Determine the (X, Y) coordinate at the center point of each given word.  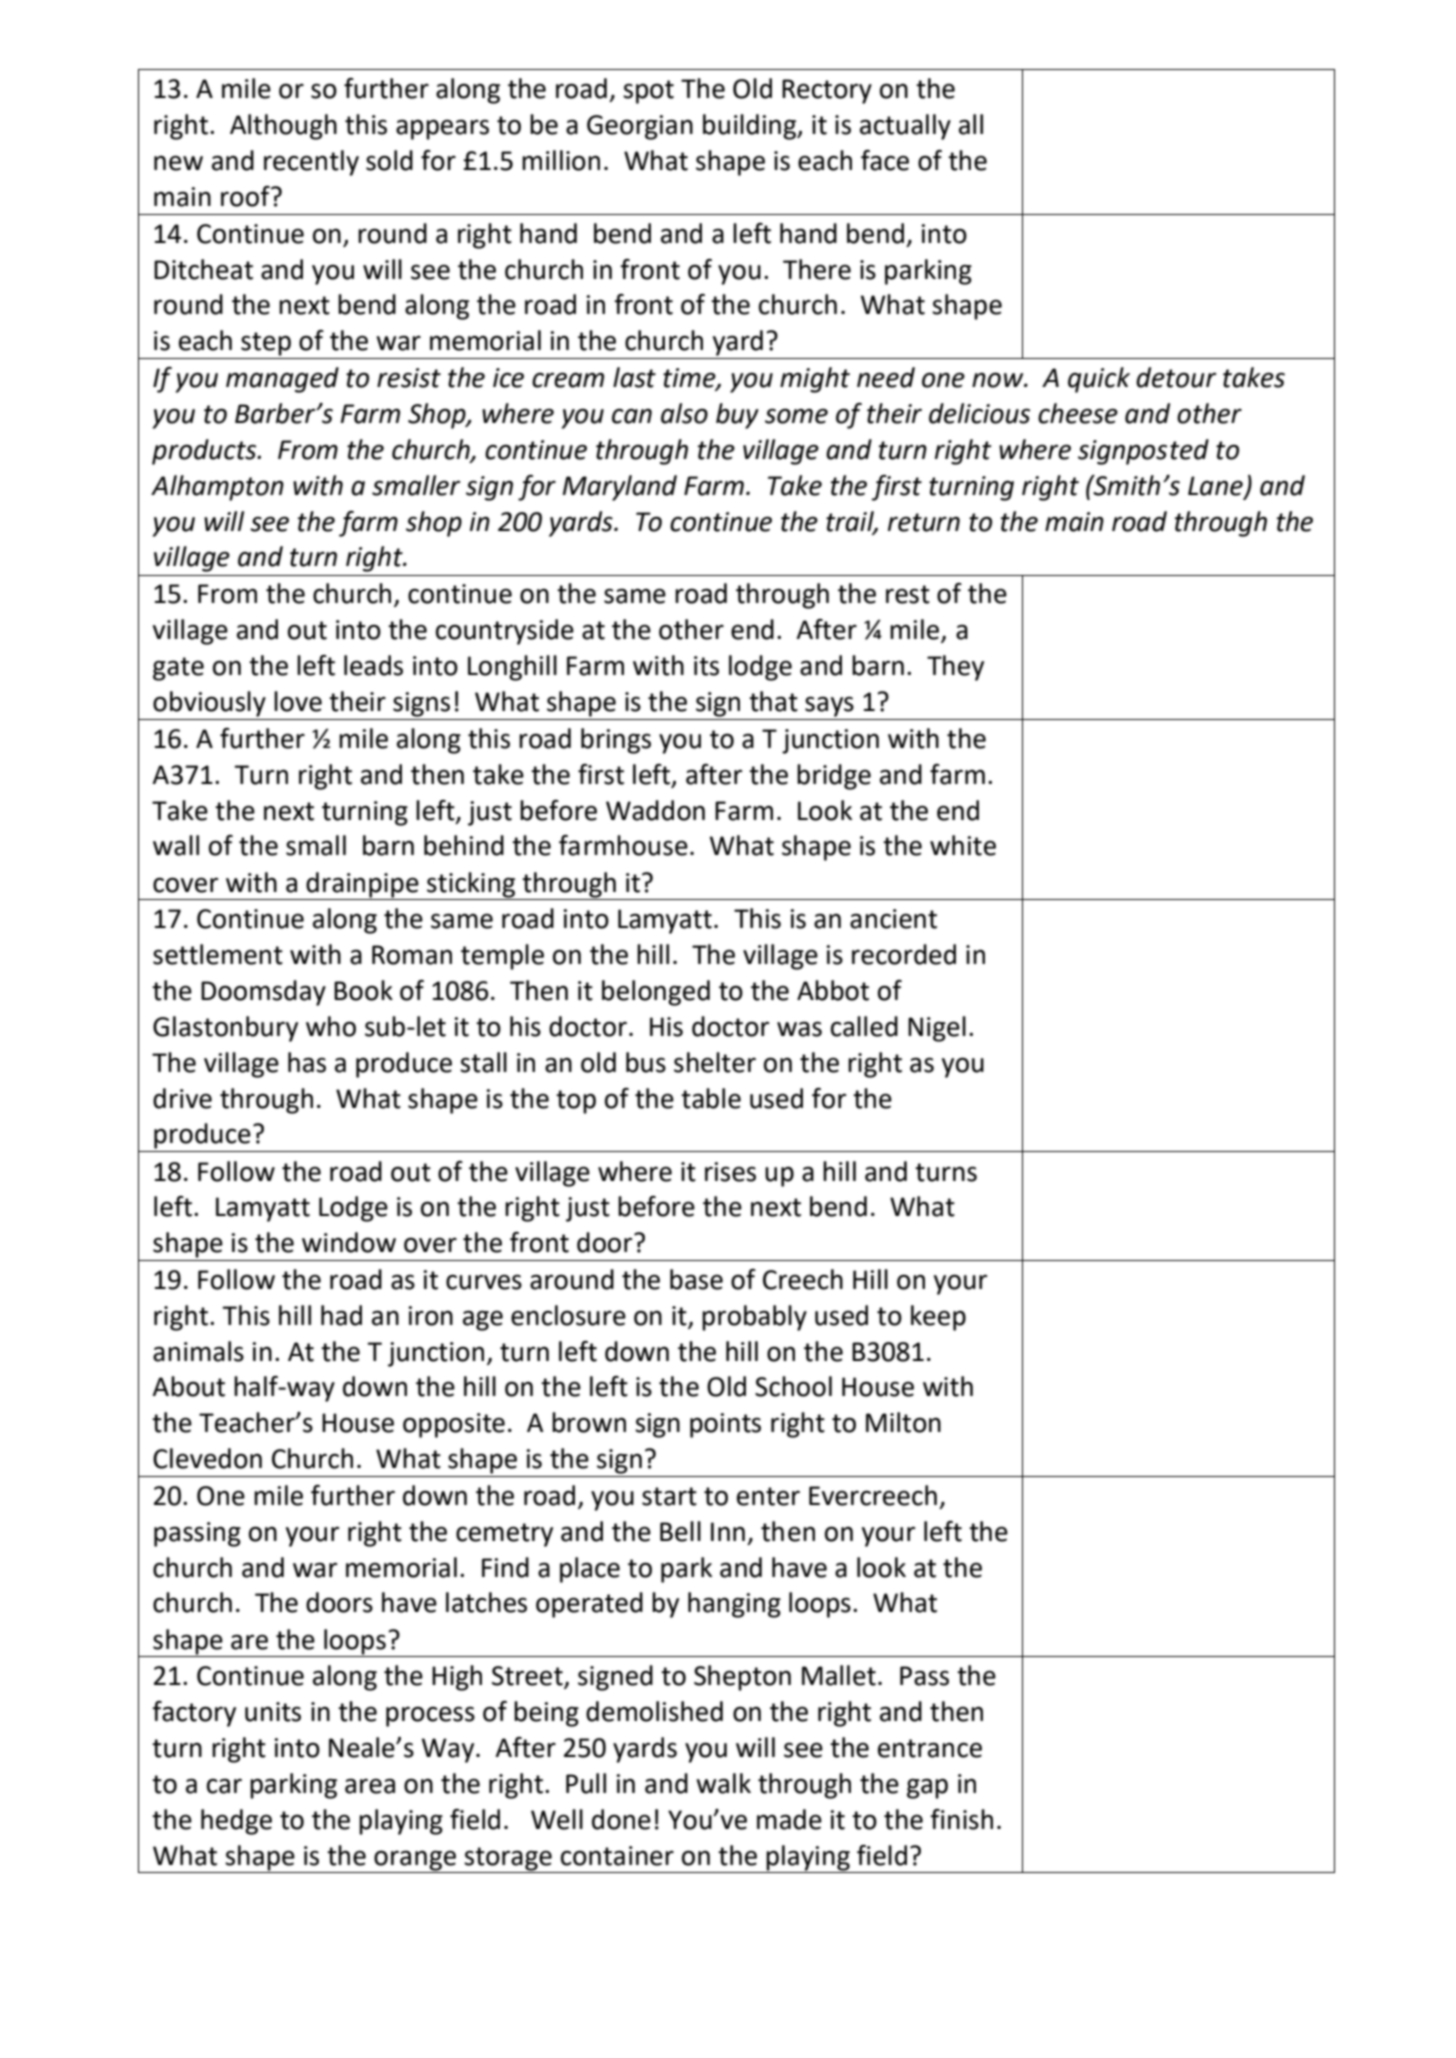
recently (311, 163)
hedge (236, 1822)
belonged (656, 993)
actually (905, 127)
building (751, 127)
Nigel (937, 1029)
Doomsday (263, 993)
